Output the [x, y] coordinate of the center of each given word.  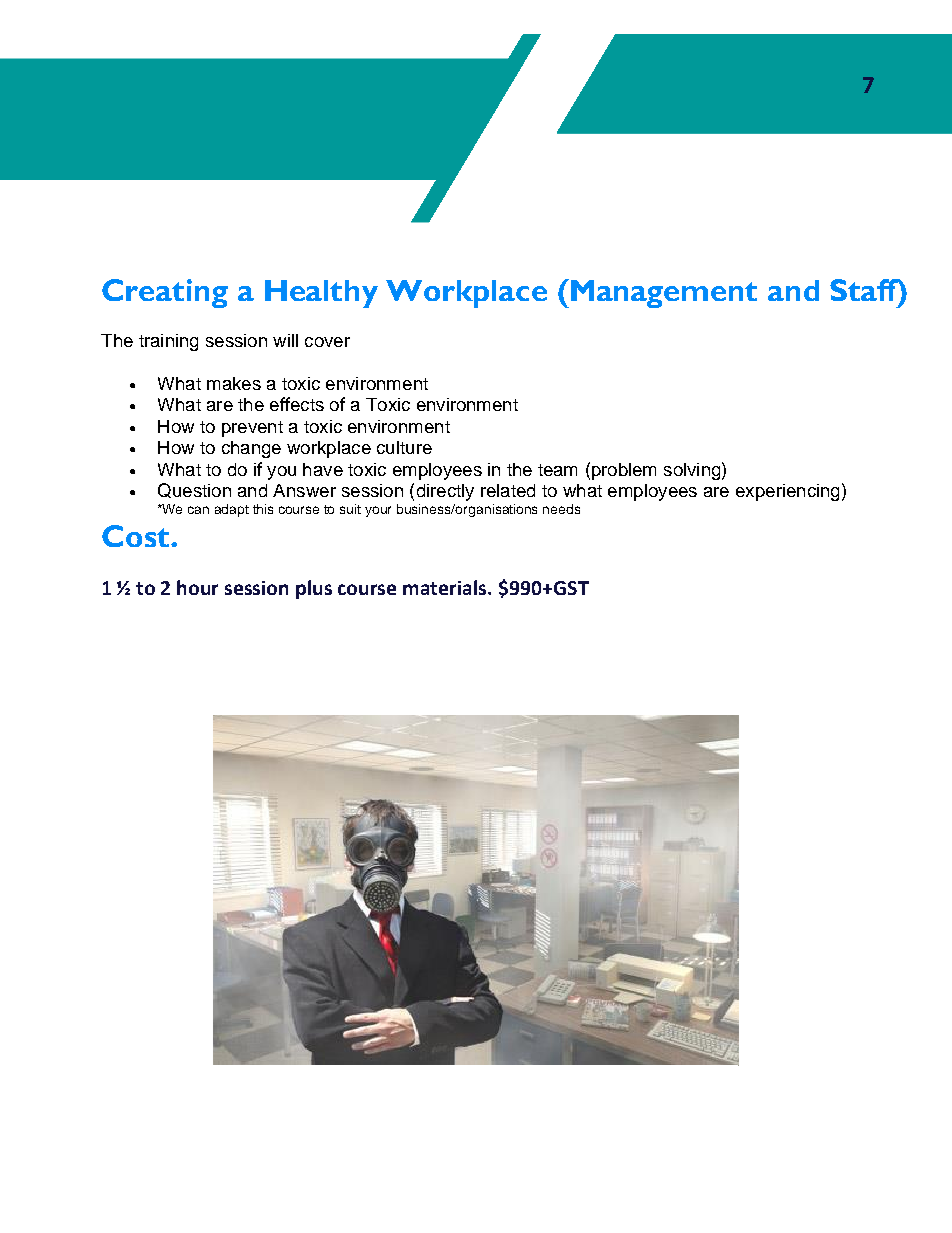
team [557, 470]
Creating [165, 293]
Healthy [321, 294]
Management [662, 293]
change [251, 449]
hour [197, 587]
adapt [232, 510]
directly [445, 492]
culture [404, 447]
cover [327, 342]
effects [297, 404]
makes [234, 383]
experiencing [787, 492]
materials [446, 587]
